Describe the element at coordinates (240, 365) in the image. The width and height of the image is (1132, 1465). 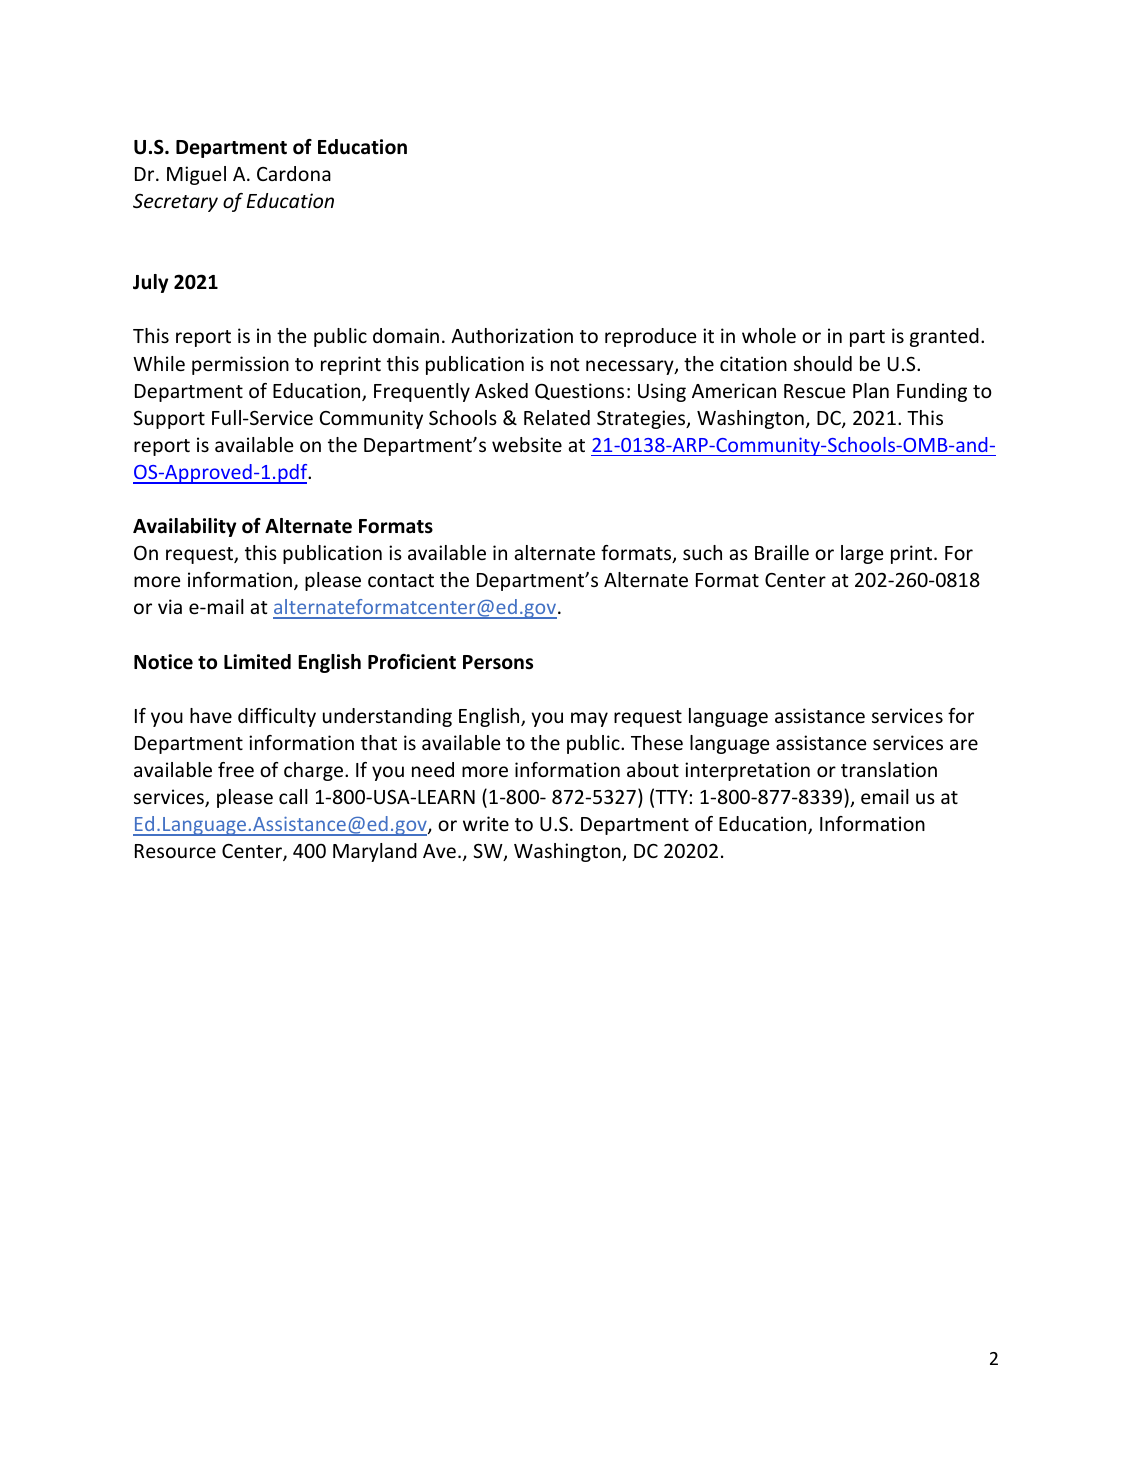
I see `permission` at that location.
